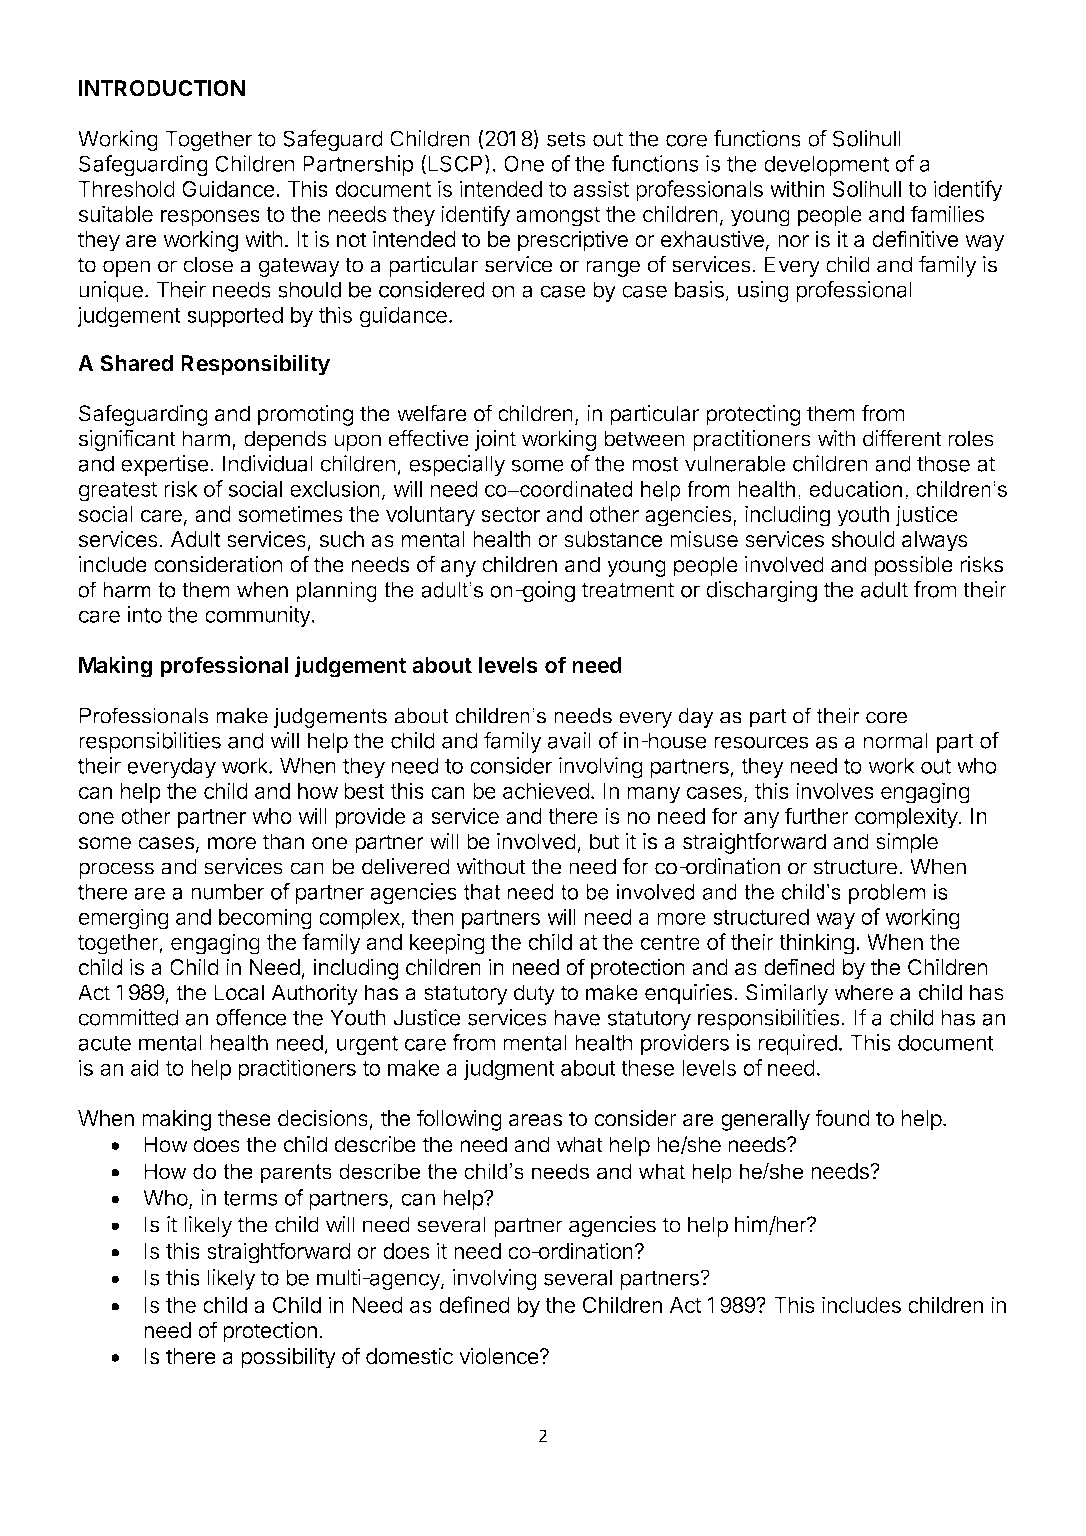 The width and height of the page is (1086, 1536). Describe the element at coordinates (162, 88) in the page. I see `INTRODUCTION` at that location.
